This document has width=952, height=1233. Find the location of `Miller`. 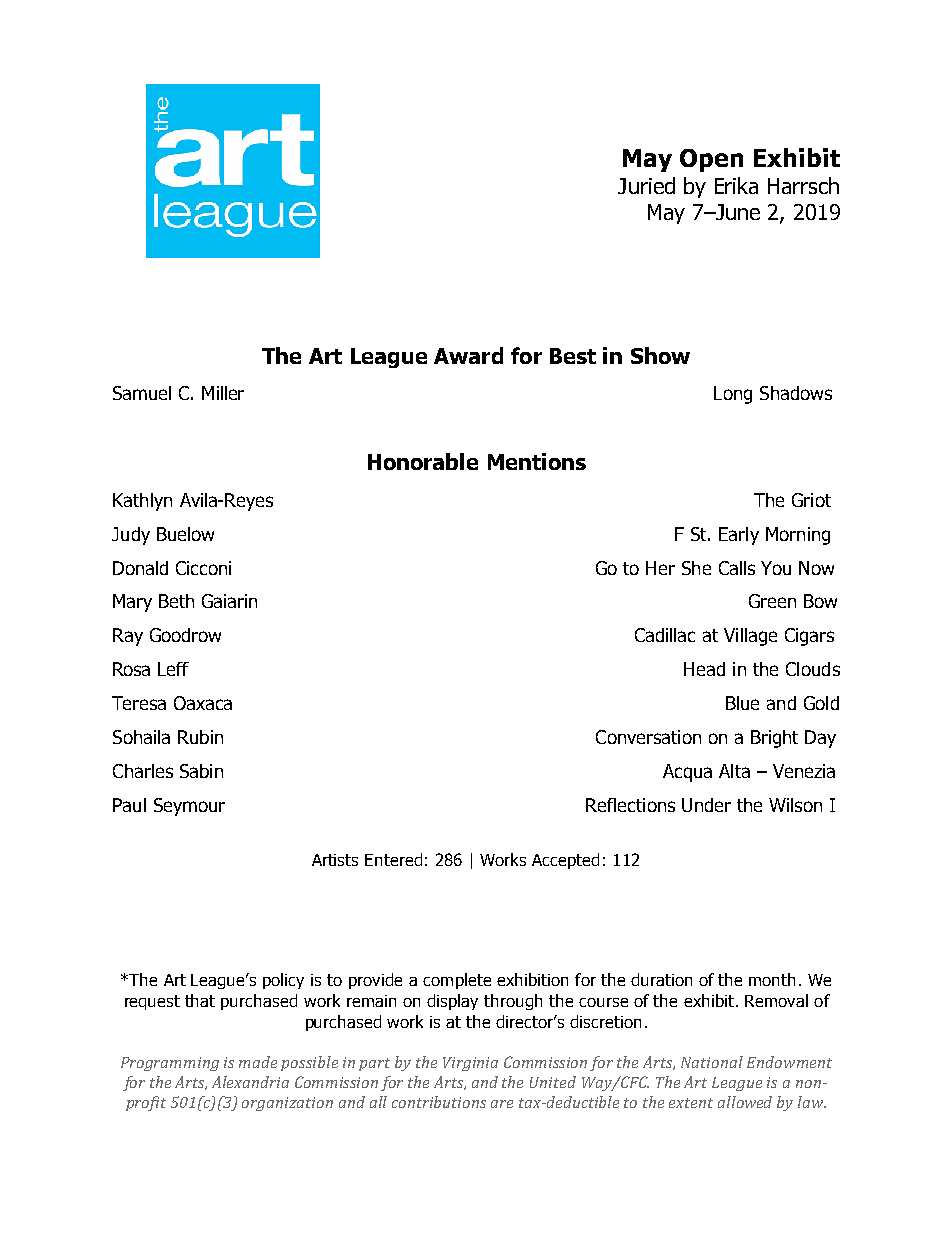

Miller is located at coordinates (223, 393).
